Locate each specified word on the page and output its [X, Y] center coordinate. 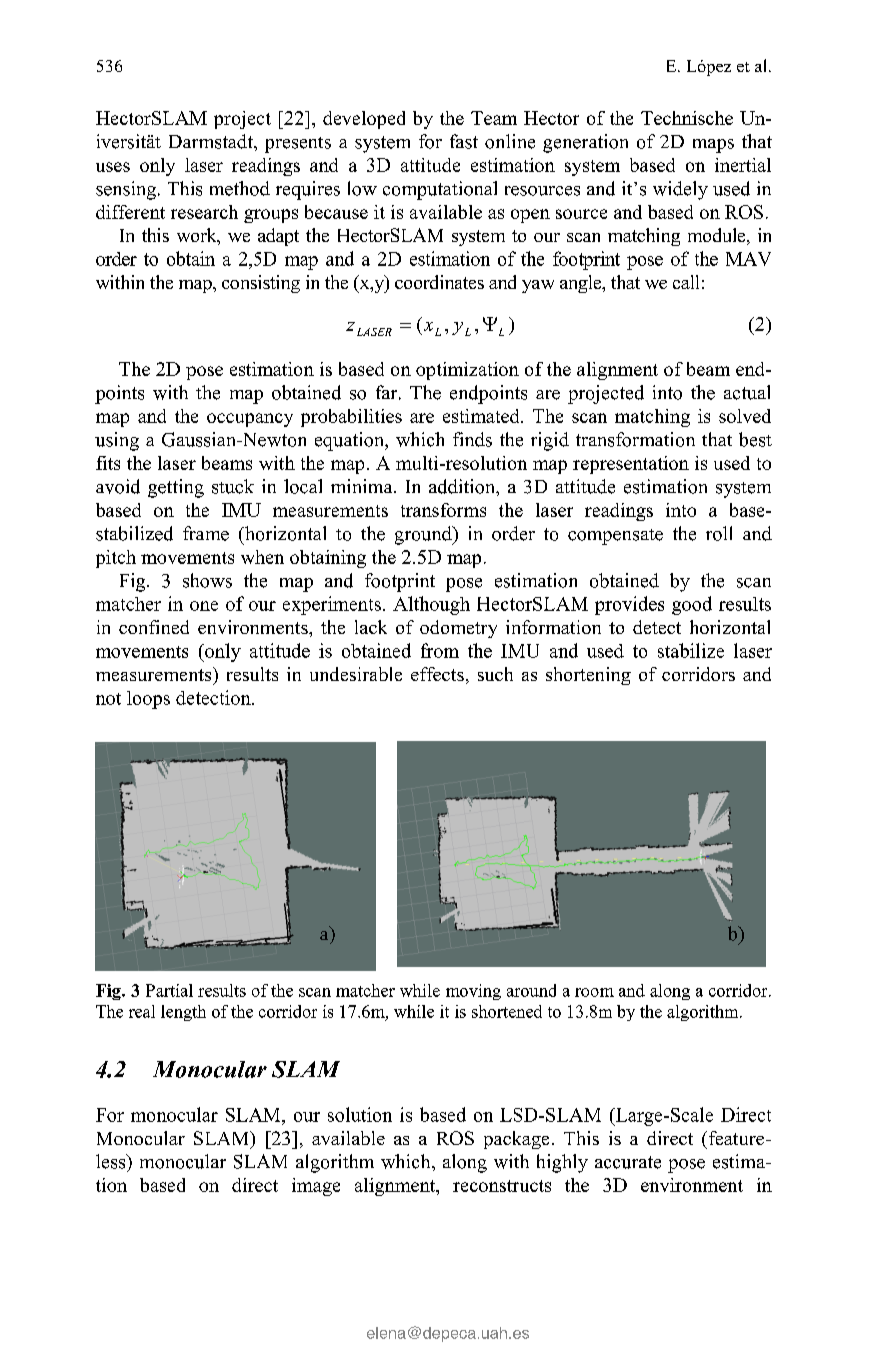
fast [464, 141]
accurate [628, 1162]
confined [154, 627]
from [440, 650]
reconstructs [502, 1186]
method [240, 188]
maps [713, 146]
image [316, 1187]
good [692, 605]
